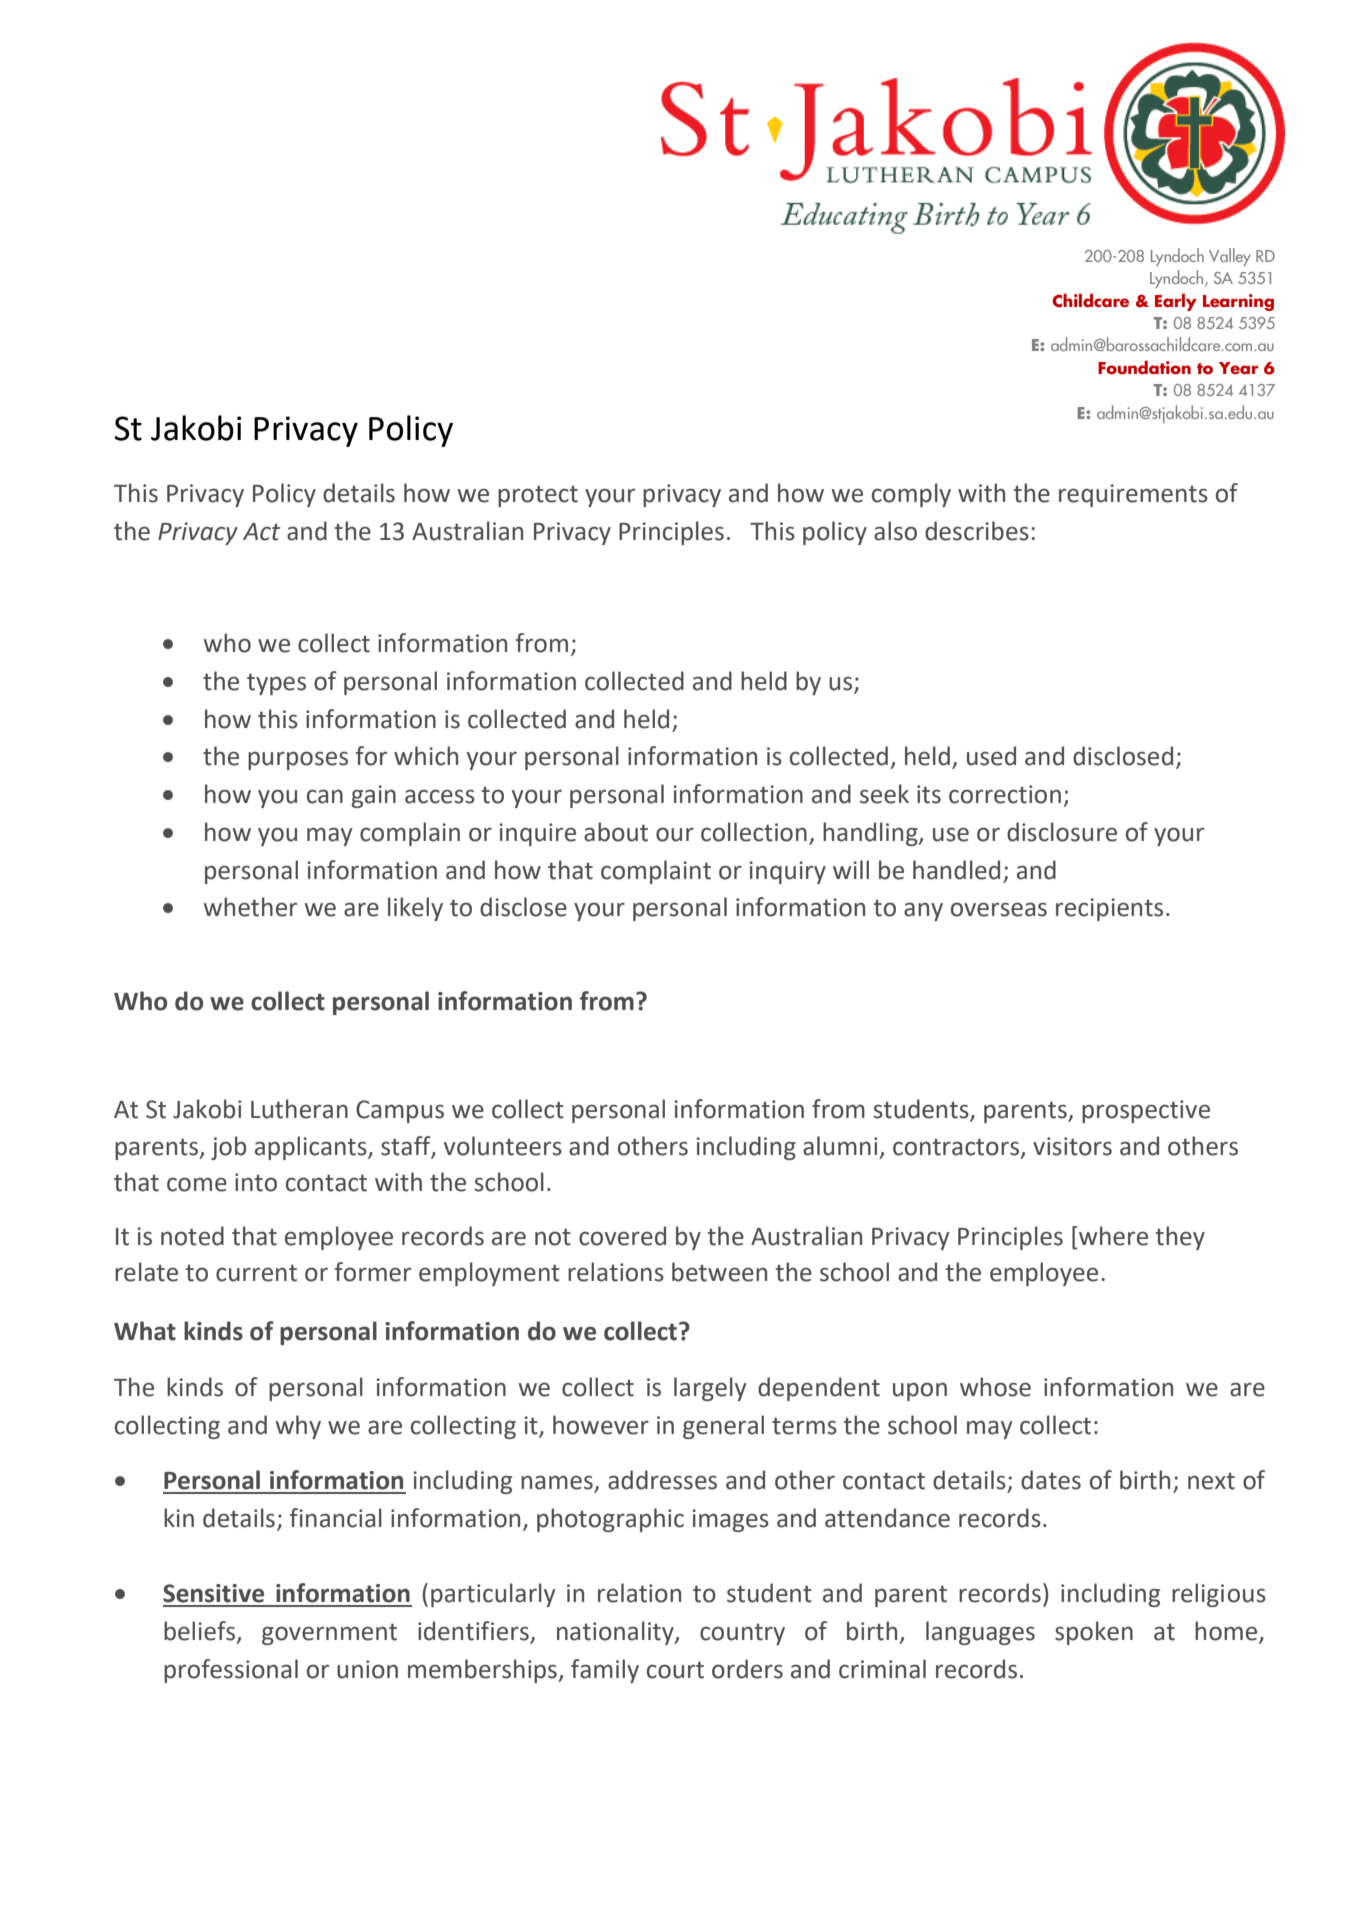  What do you see at coordinates (911, 495) in the image?
I see `comply` at bounding box center [911, 495].
